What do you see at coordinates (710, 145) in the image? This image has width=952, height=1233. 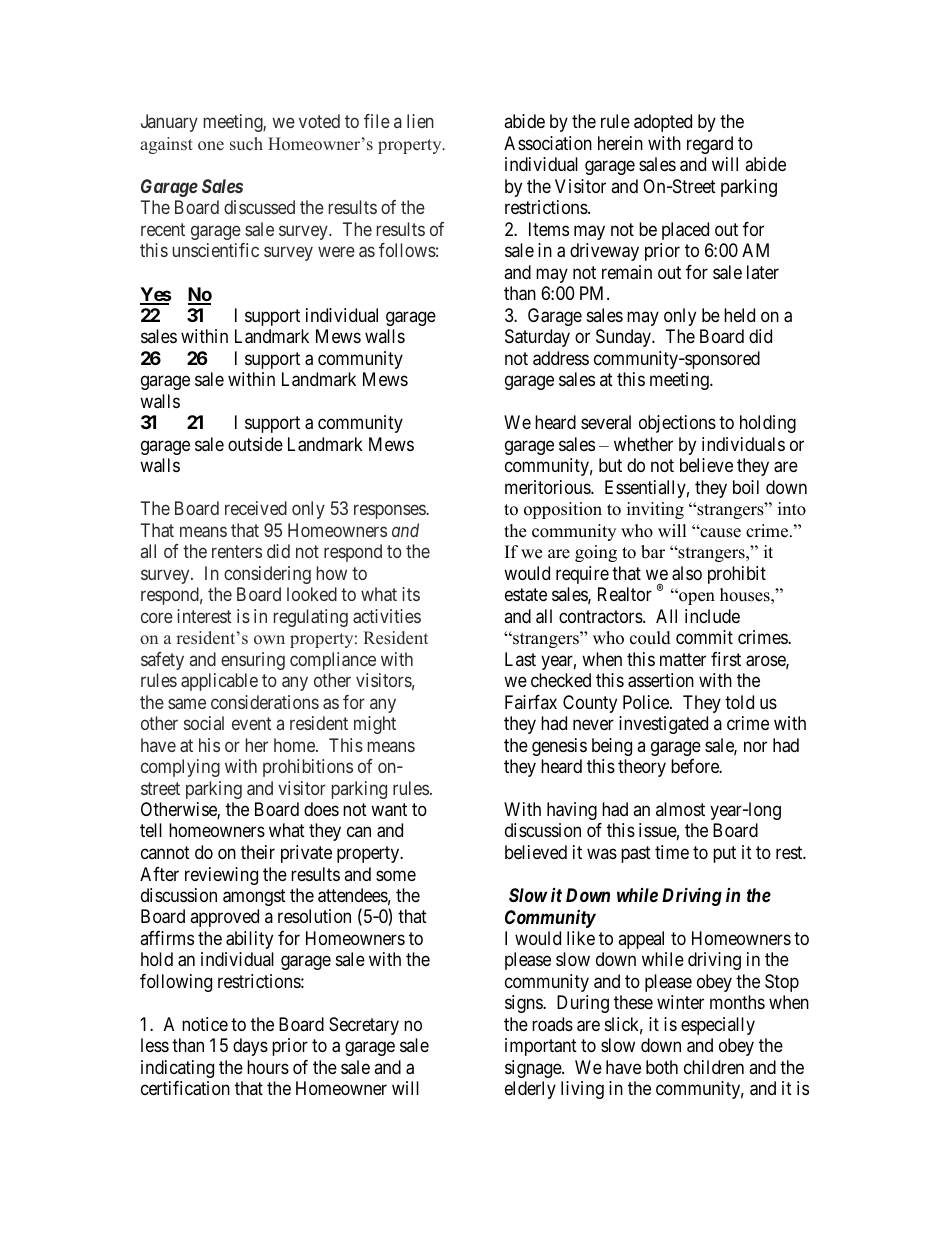 I see `regard` at bounding box center [710, 145].
